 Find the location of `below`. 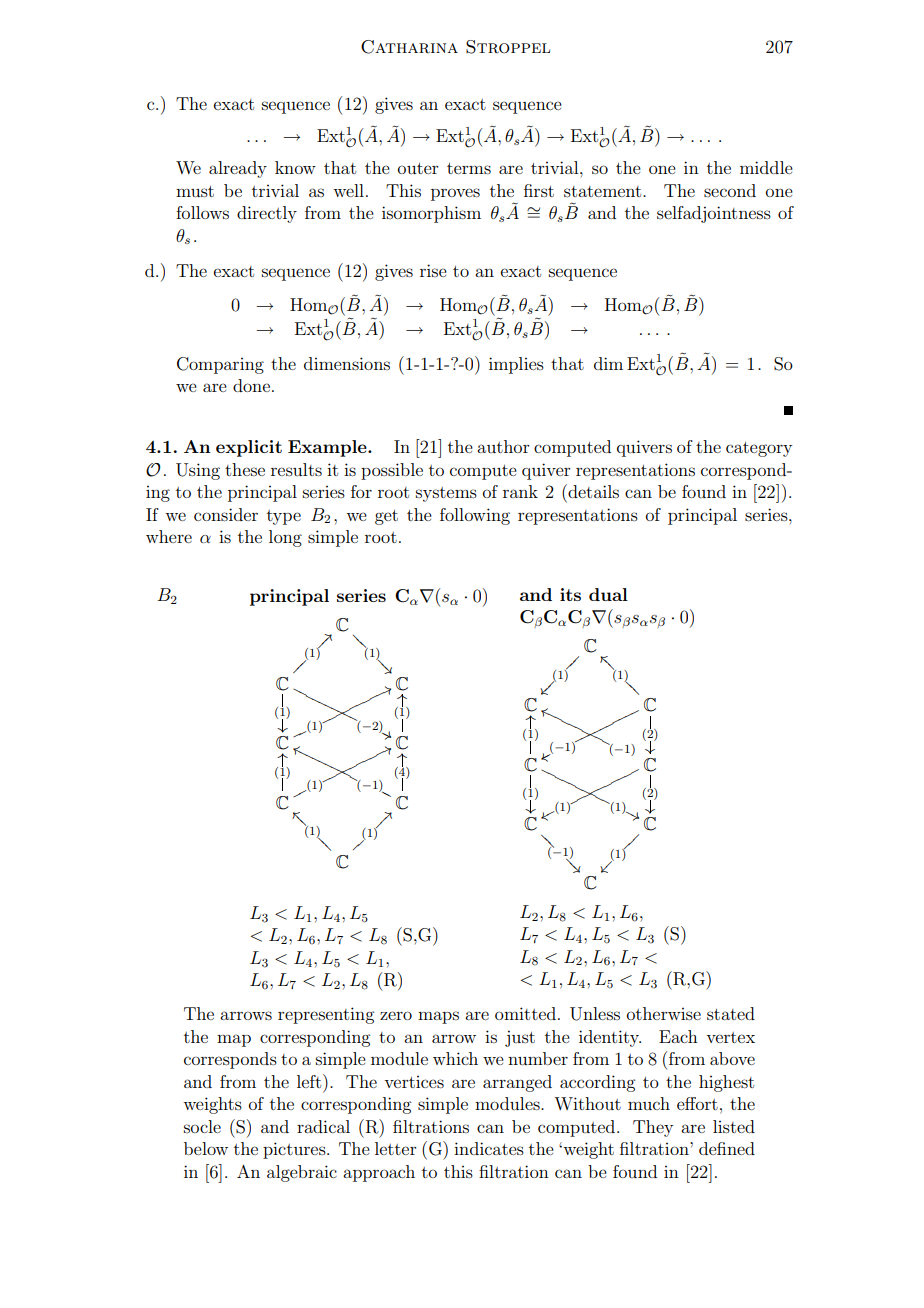

below is located at coordinates (206, 1148).
